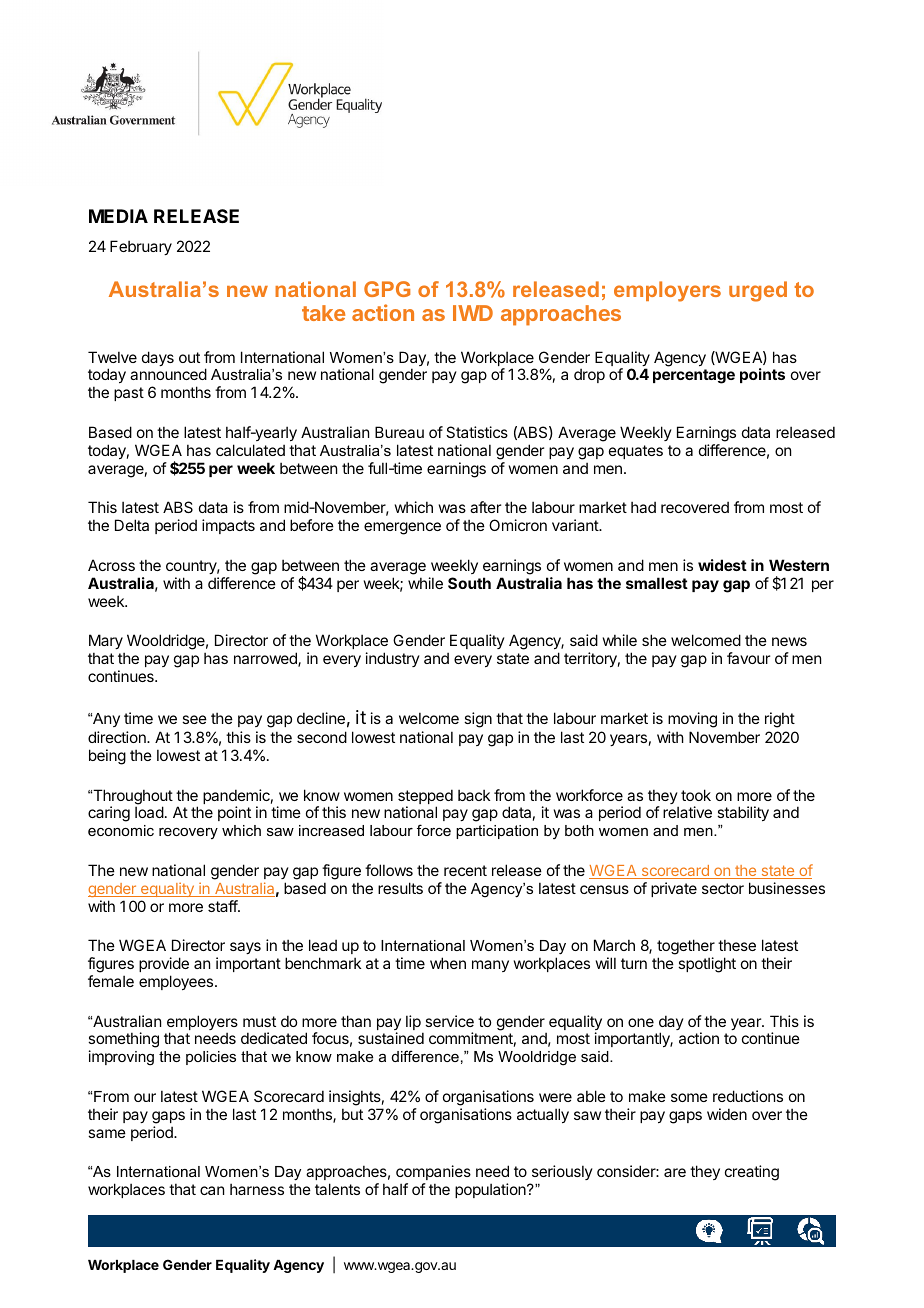  I want to click on GPG, so click(387, 289).
